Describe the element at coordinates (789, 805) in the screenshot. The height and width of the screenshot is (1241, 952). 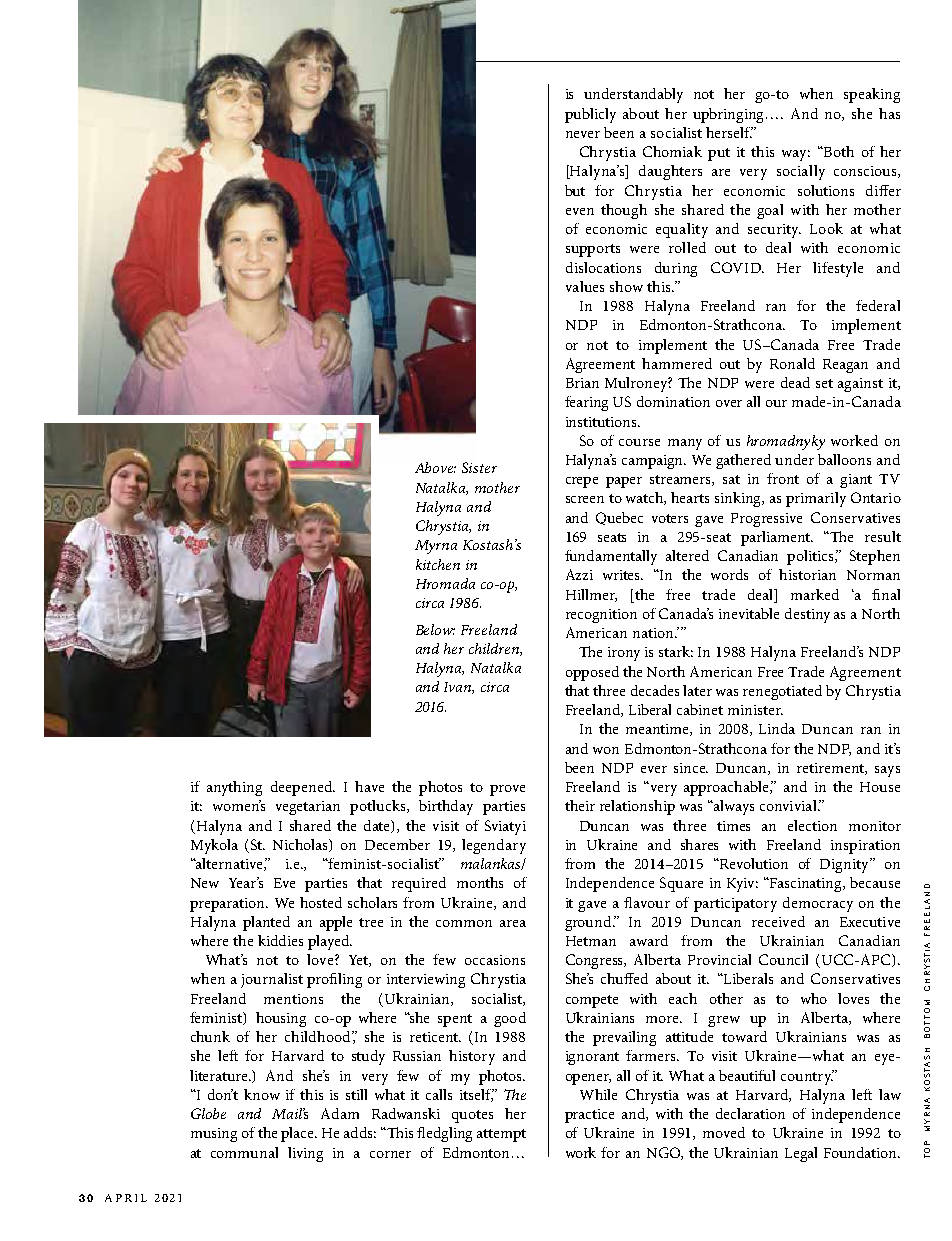
I see `convivial` at that location.
